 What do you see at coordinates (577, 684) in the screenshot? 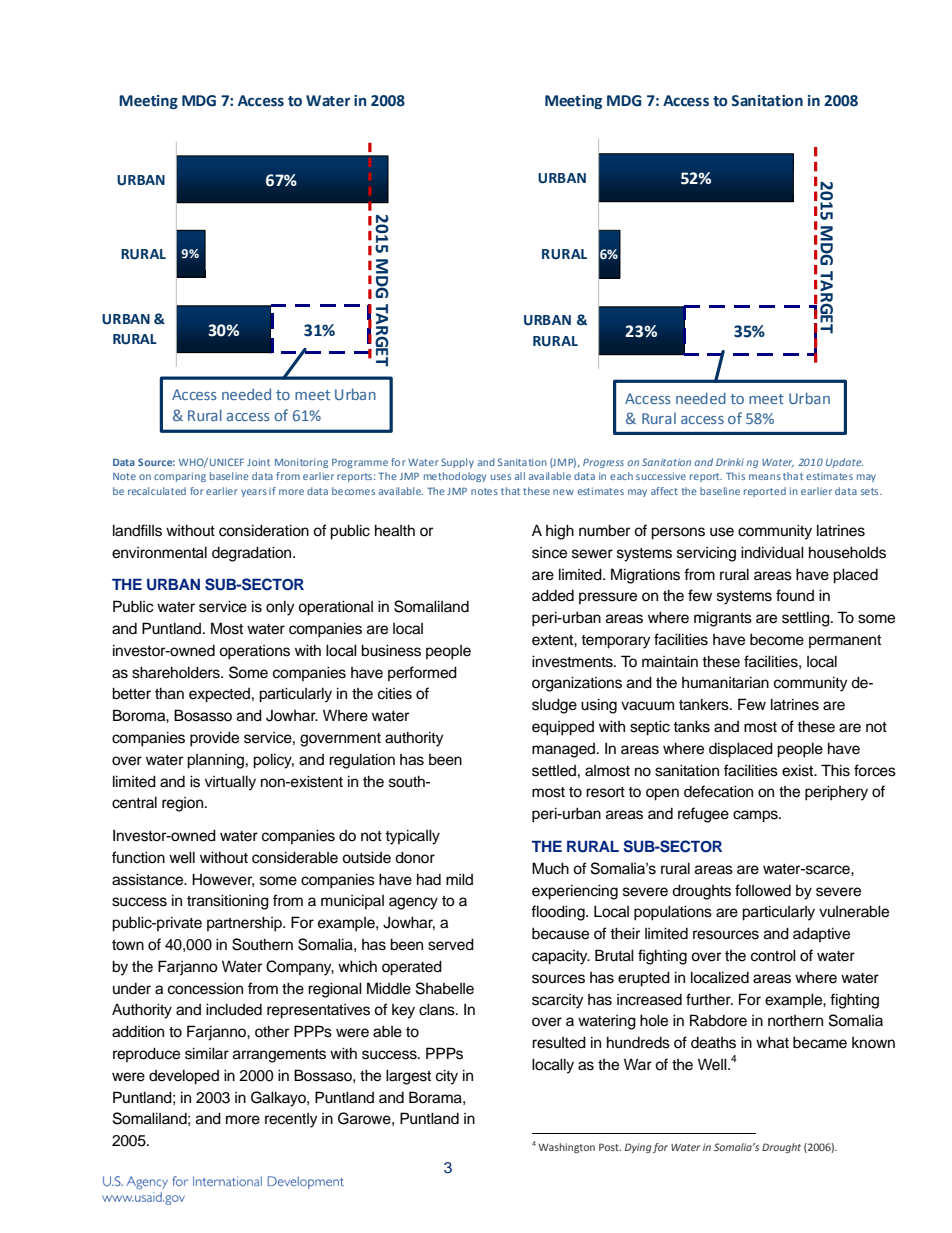
I see `organizations` at bounding box center [577, 684].
